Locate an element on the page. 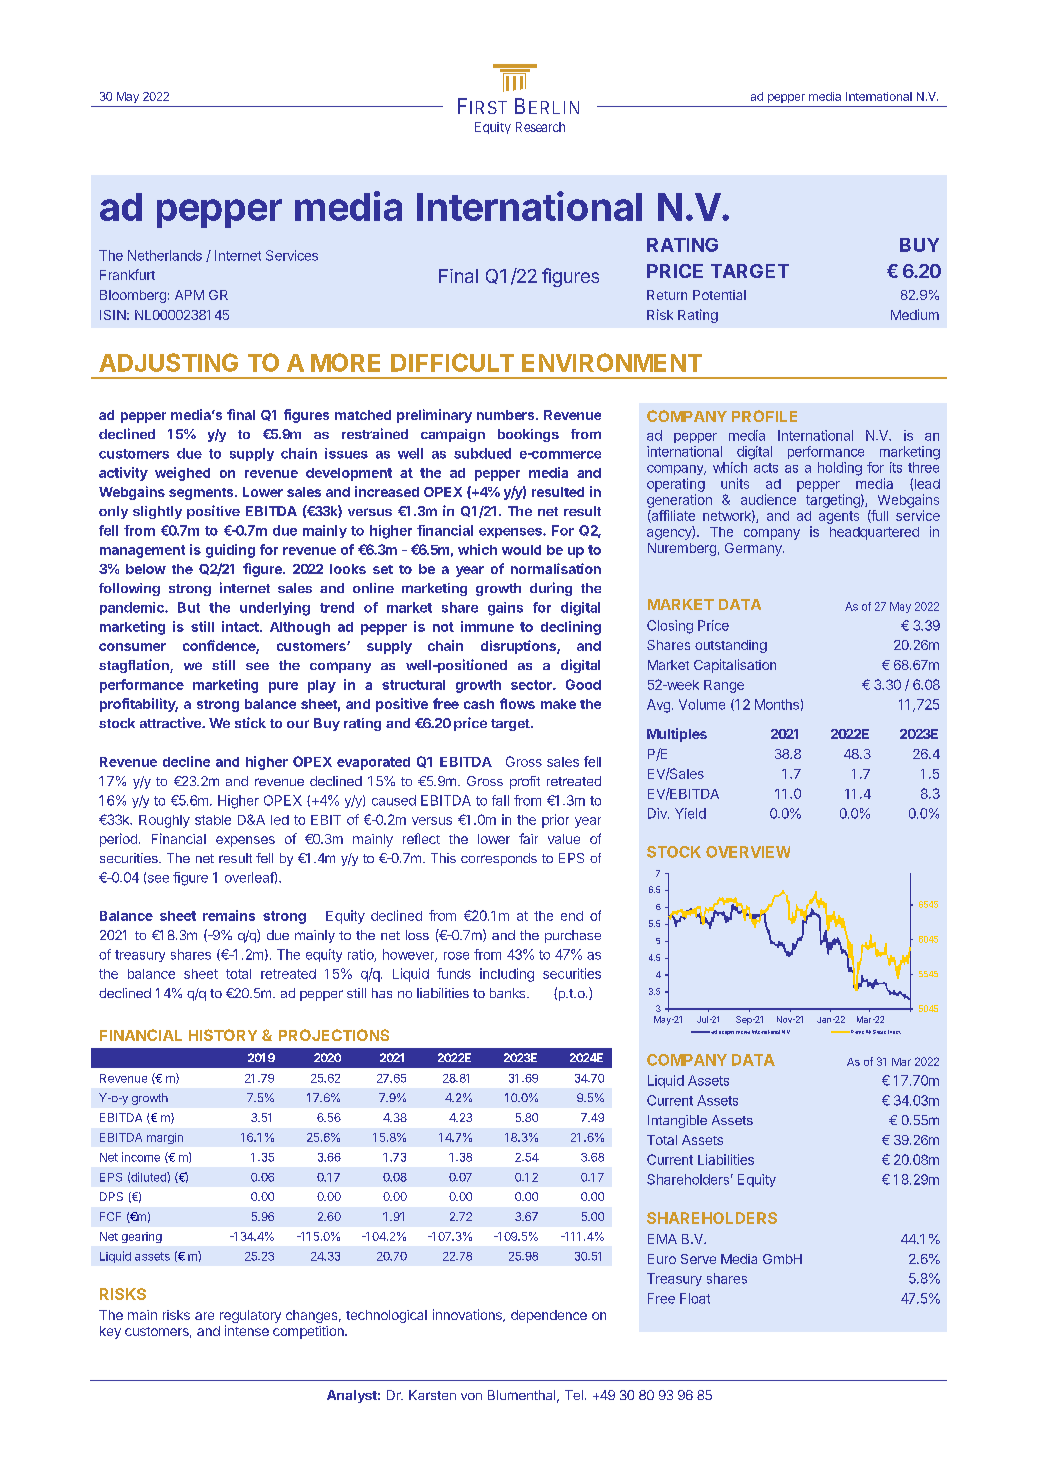 This document has width=1038, height=1469. HISTORY is located at coordinates (223, 1035).
